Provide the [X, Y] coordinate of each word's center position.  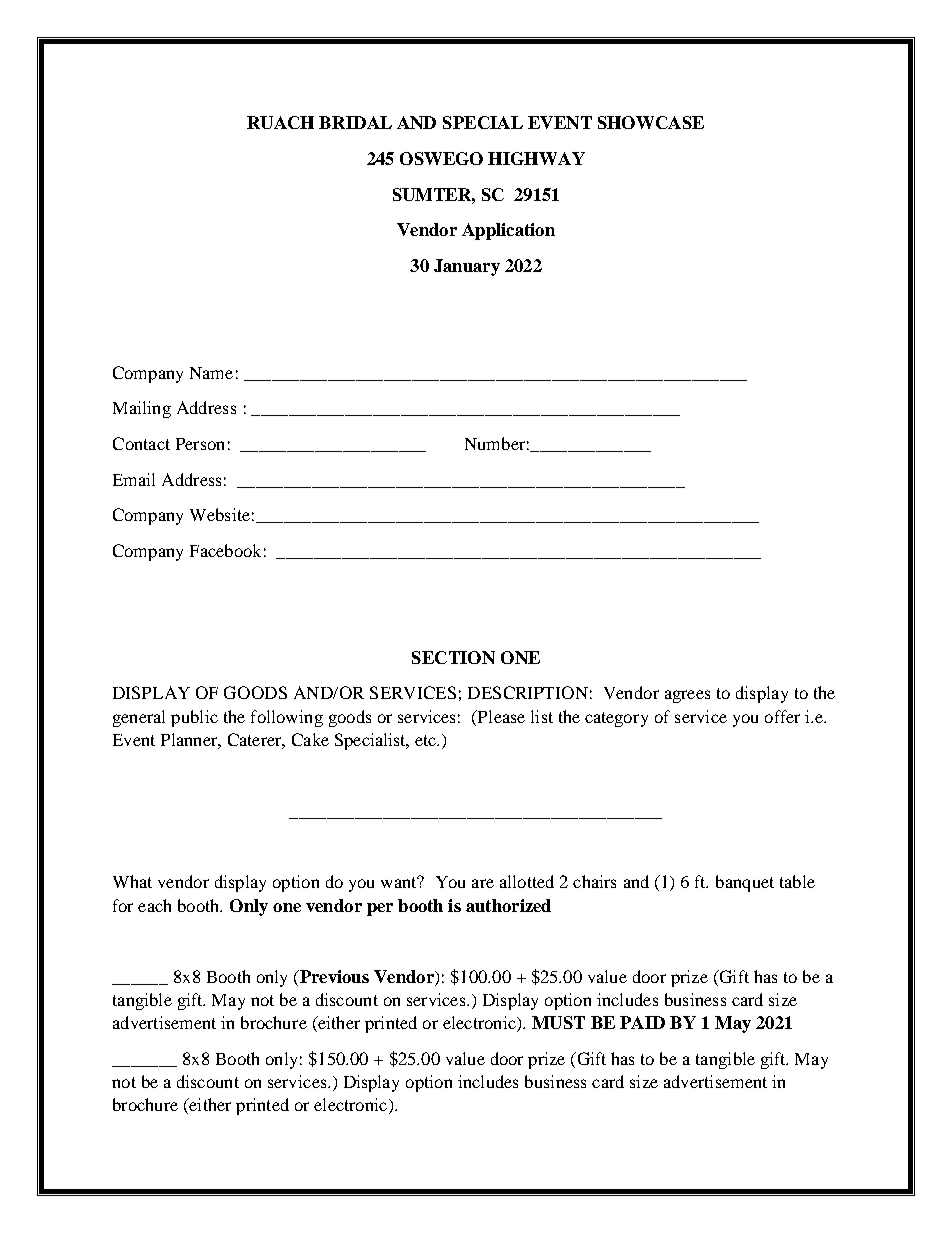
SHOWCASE [651, 122]
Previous [333, 976]
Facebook [225, 550]
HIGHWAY [536, 158]
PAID [642, 1022]
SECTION [453, 657]
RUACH [280, 122]
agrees [687, 696]
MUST [558, 1022]
